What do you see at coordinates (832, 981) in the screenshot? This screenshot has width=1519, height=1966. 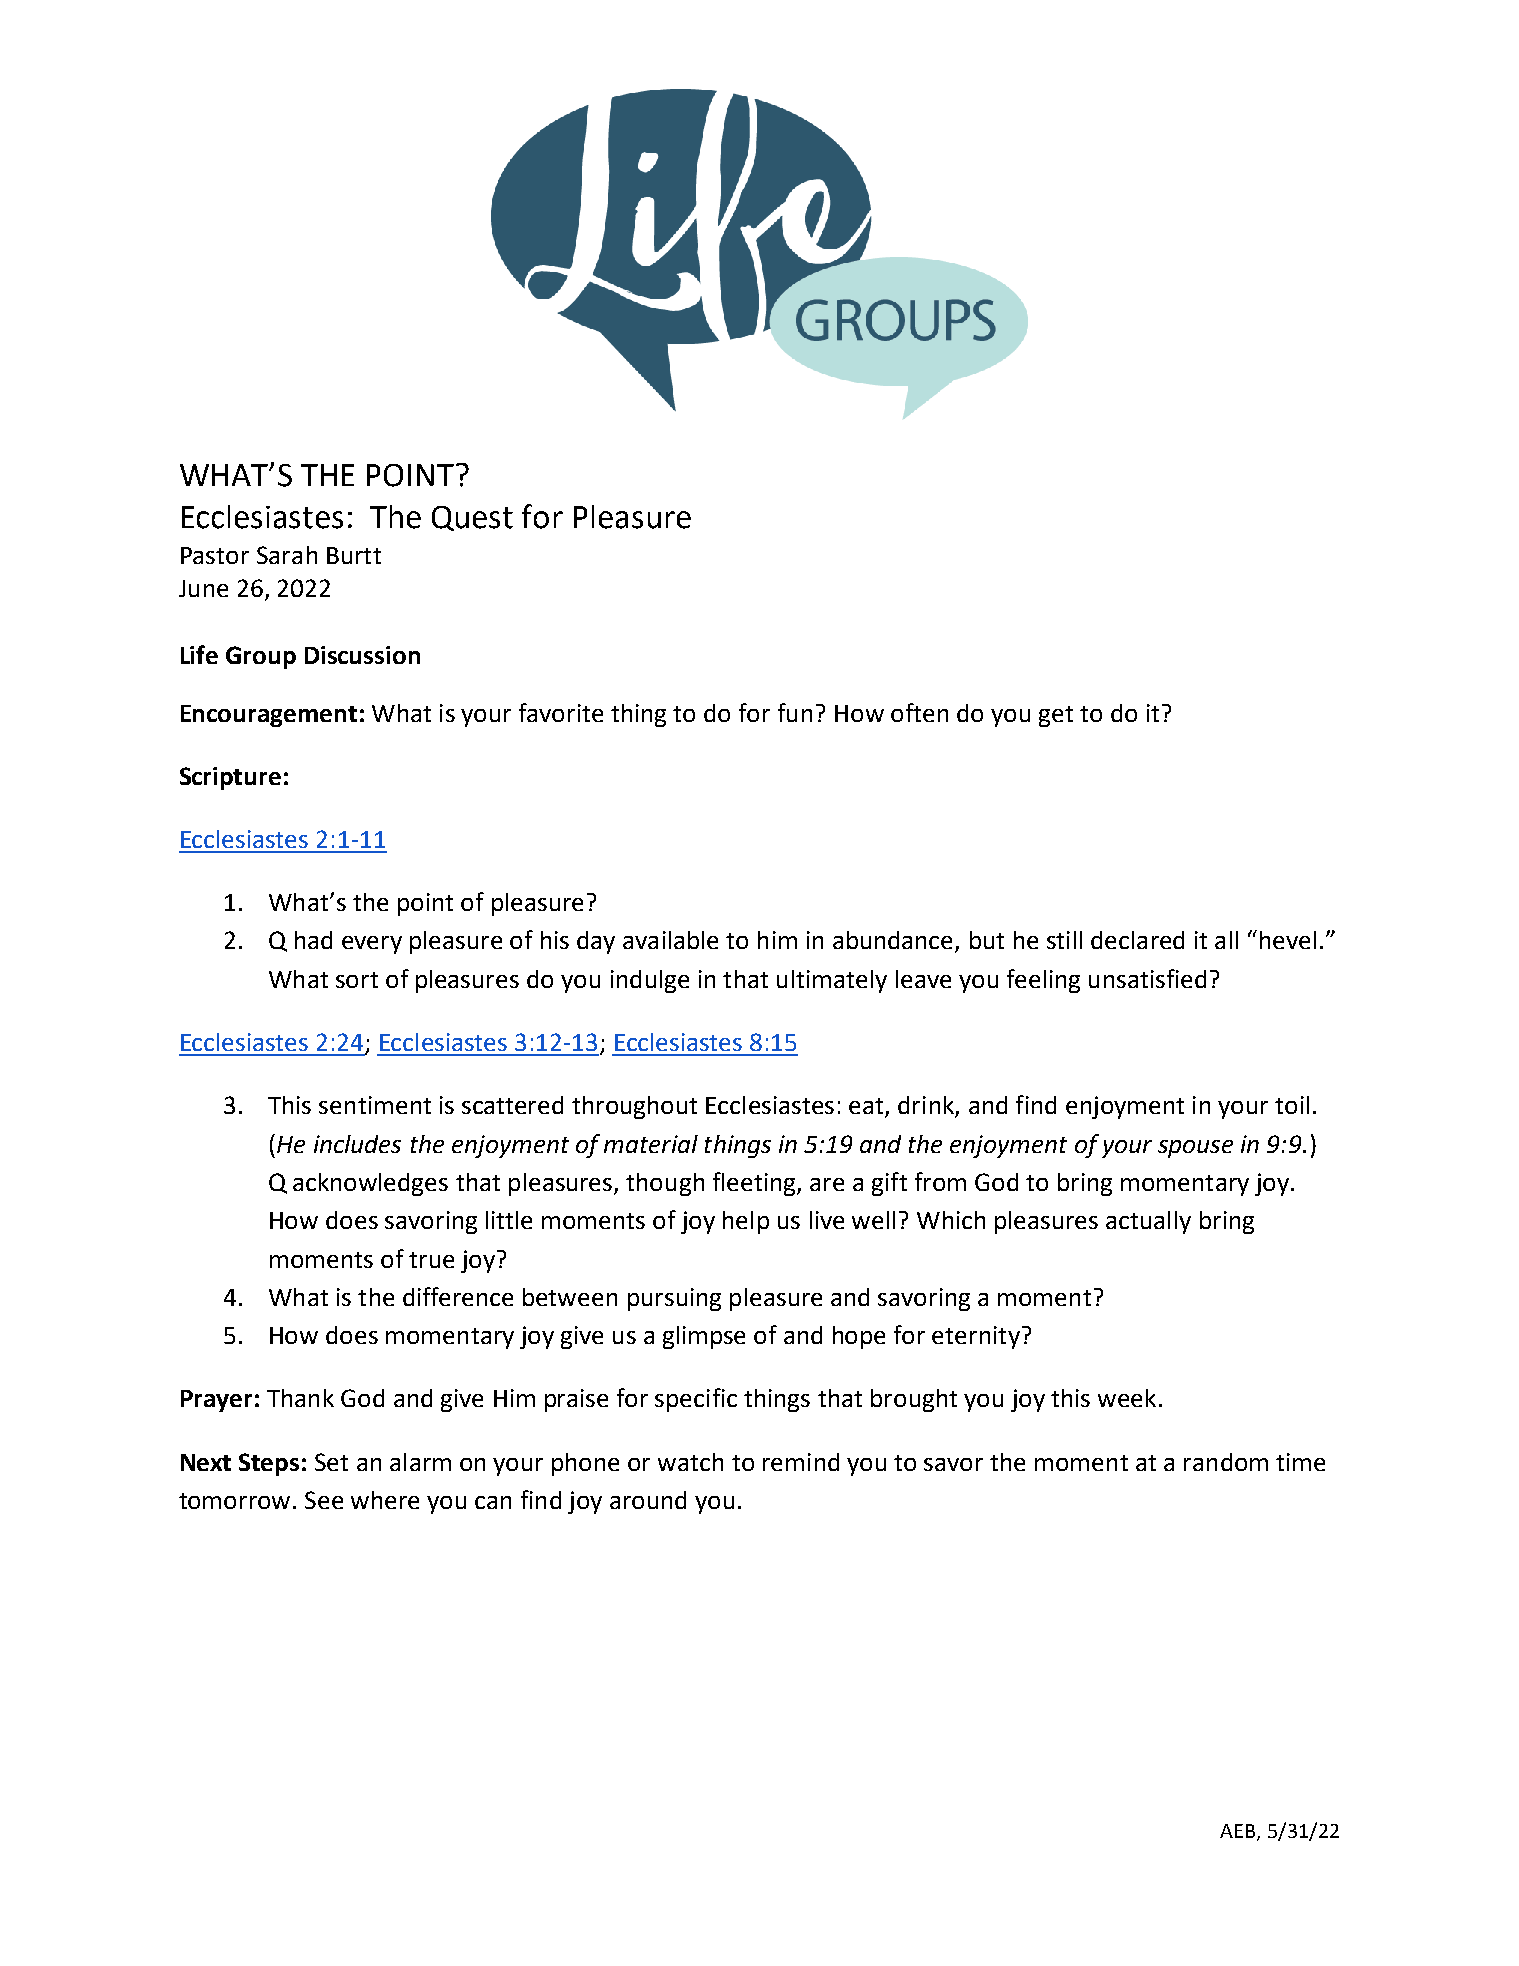 I see `ultimately` at bounding box center [832, 981].
